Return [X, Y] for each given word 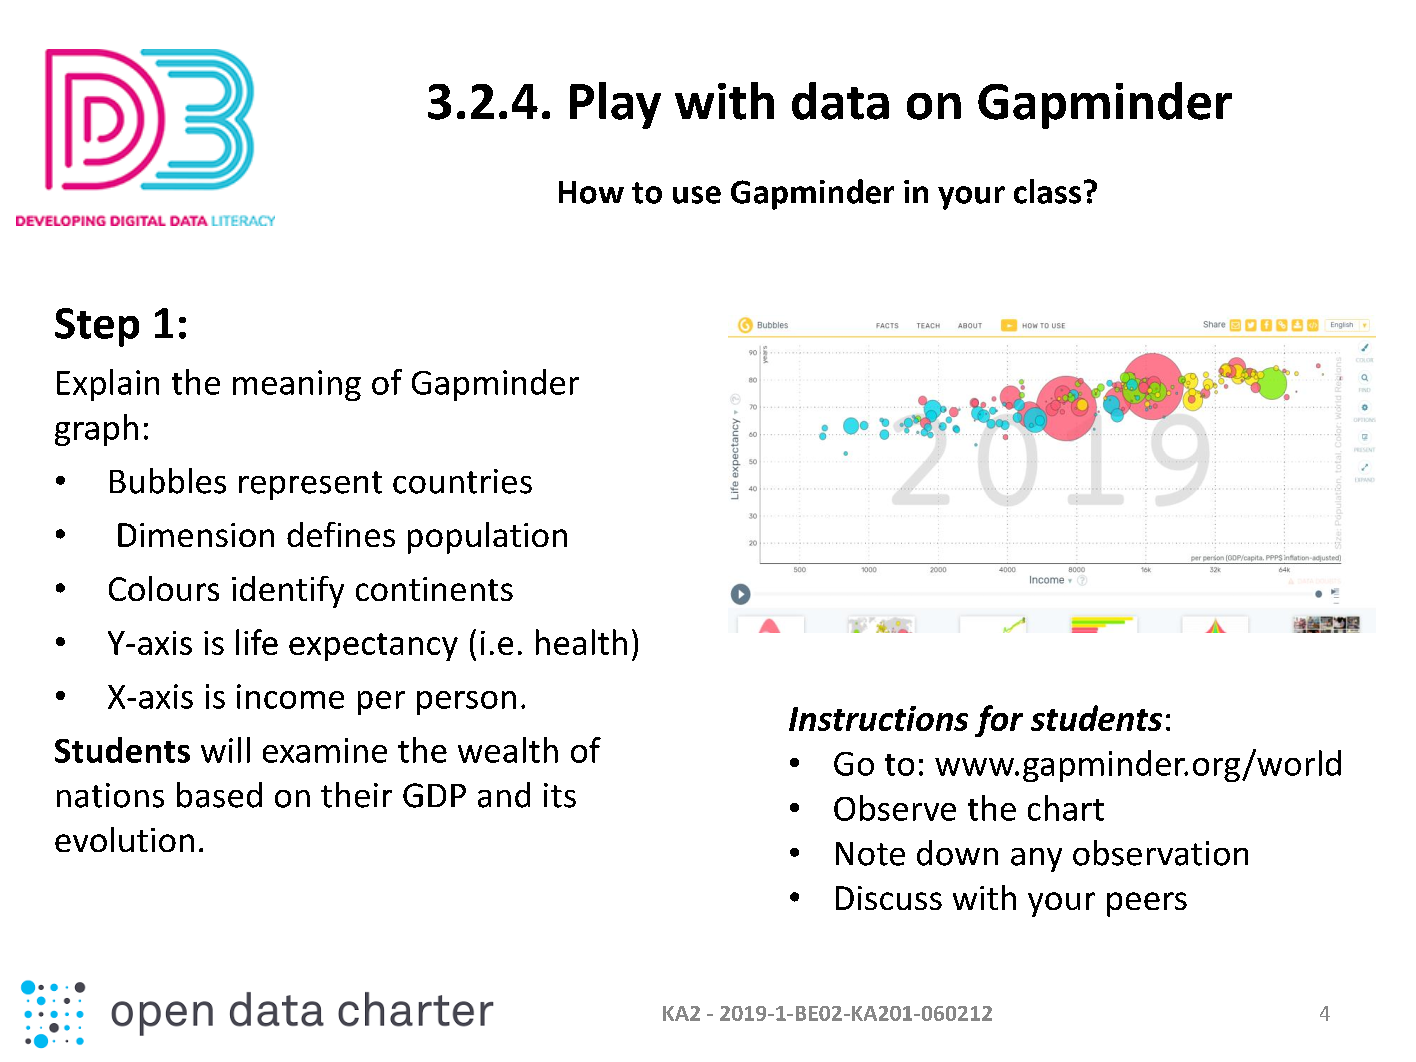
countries [462, 481]
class [1047, 191]
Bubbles [168, 481]
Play [615, 105]
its [560, 795]
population [487, 538]
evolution [124, 839]
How [591, 192]
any [1036, 860]
